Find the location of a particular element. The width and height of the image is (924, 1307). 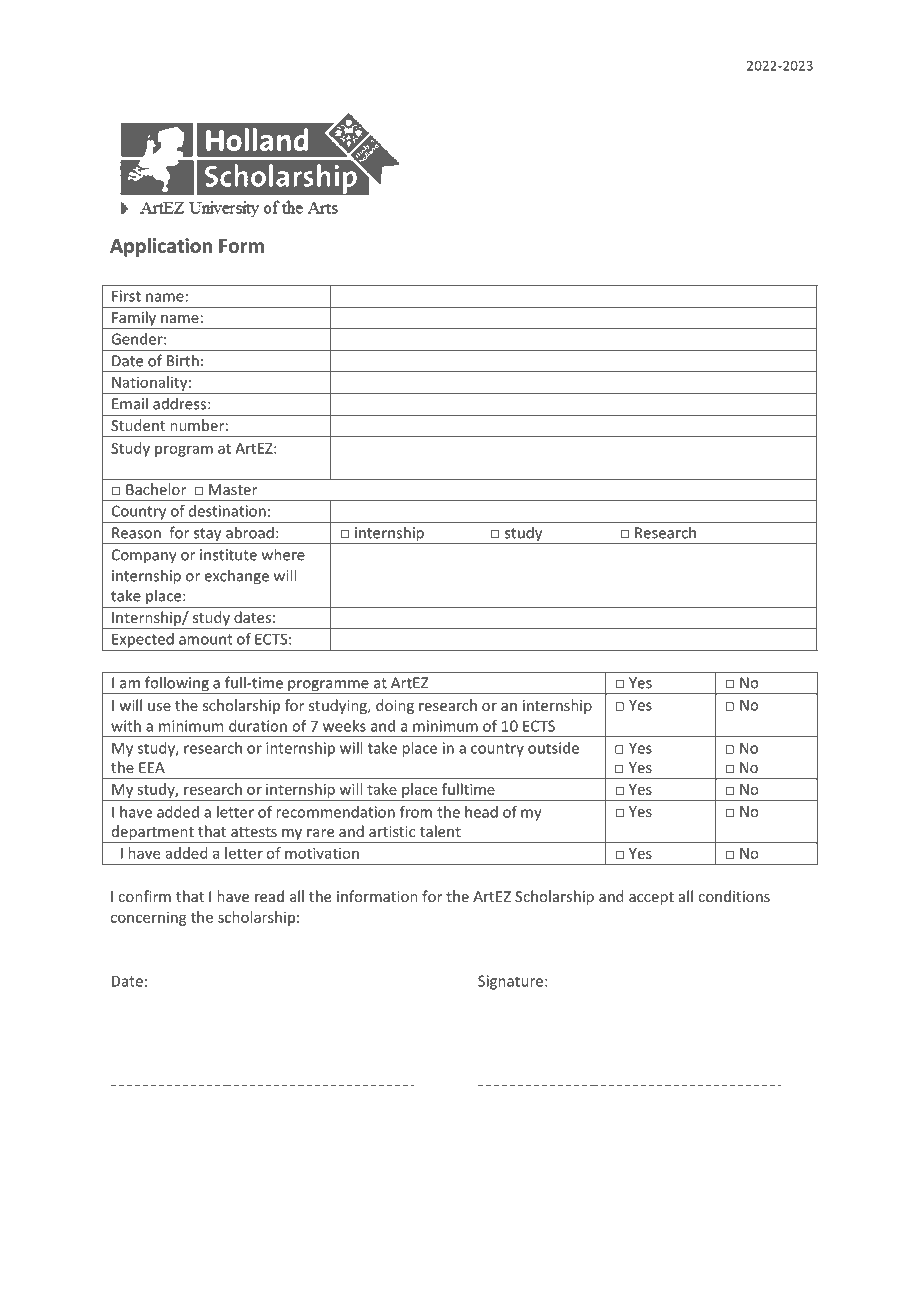

Family is located at coordinates (134, 320).
